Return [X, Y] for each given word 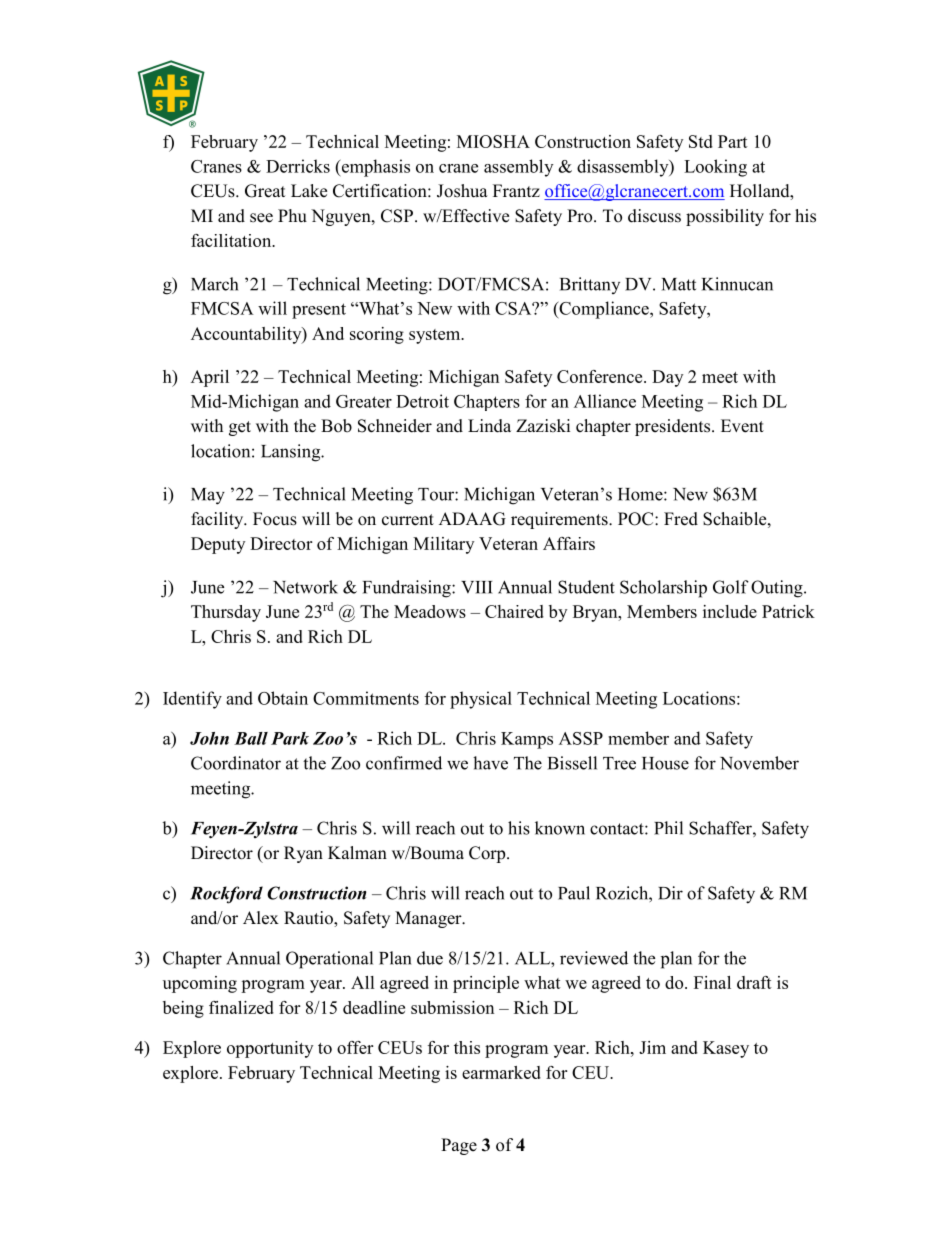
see [261, 218]
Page [459, 1146]
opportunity [270, 1049]
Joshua [462, 191]
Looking [715, 168]
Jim [652, 1047]
